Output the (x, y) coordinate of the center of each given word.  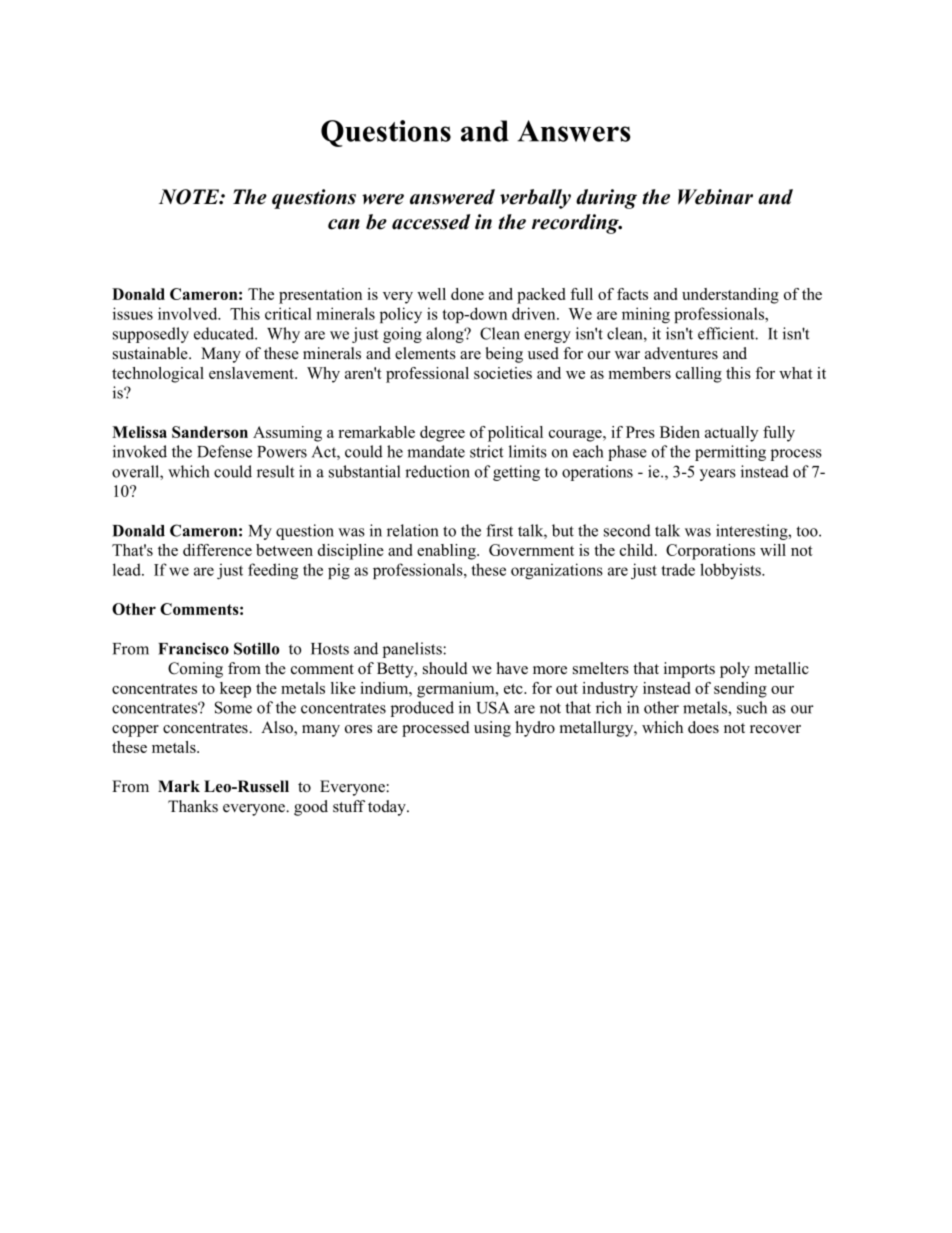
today (388, 808)
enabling (447, 552)
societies (503, 373)
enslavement (252, 373)
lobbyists (731, 571)
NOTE (190, 197)
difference (217, 550)
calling (699, 375)
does (703, 727)
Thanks (193, 806)
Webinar (715, 197)
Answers (573, 131)
